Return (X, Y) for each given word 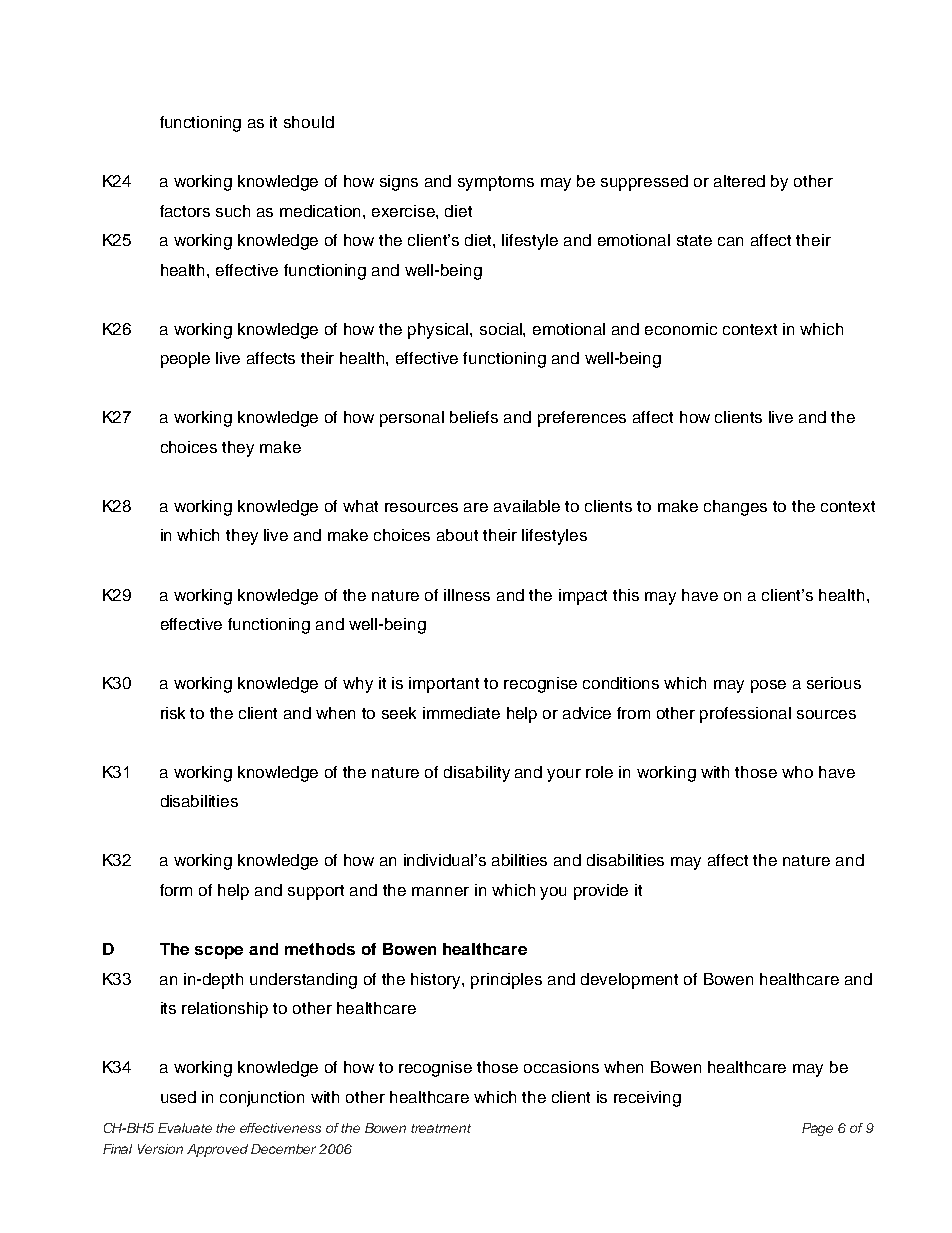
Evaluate (185, 1128)
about (457, 535)
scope (219, 952)
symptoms (496, 183)
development (629, 981)
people (185, 360)
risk (173, 713)
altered (739, 181)
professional (745, 715)
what (360, 506)
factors (185, 211)
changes (735, 508)
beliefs (474, 417)
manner (440, 891)
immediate (461, 713)
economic (681, 329)
